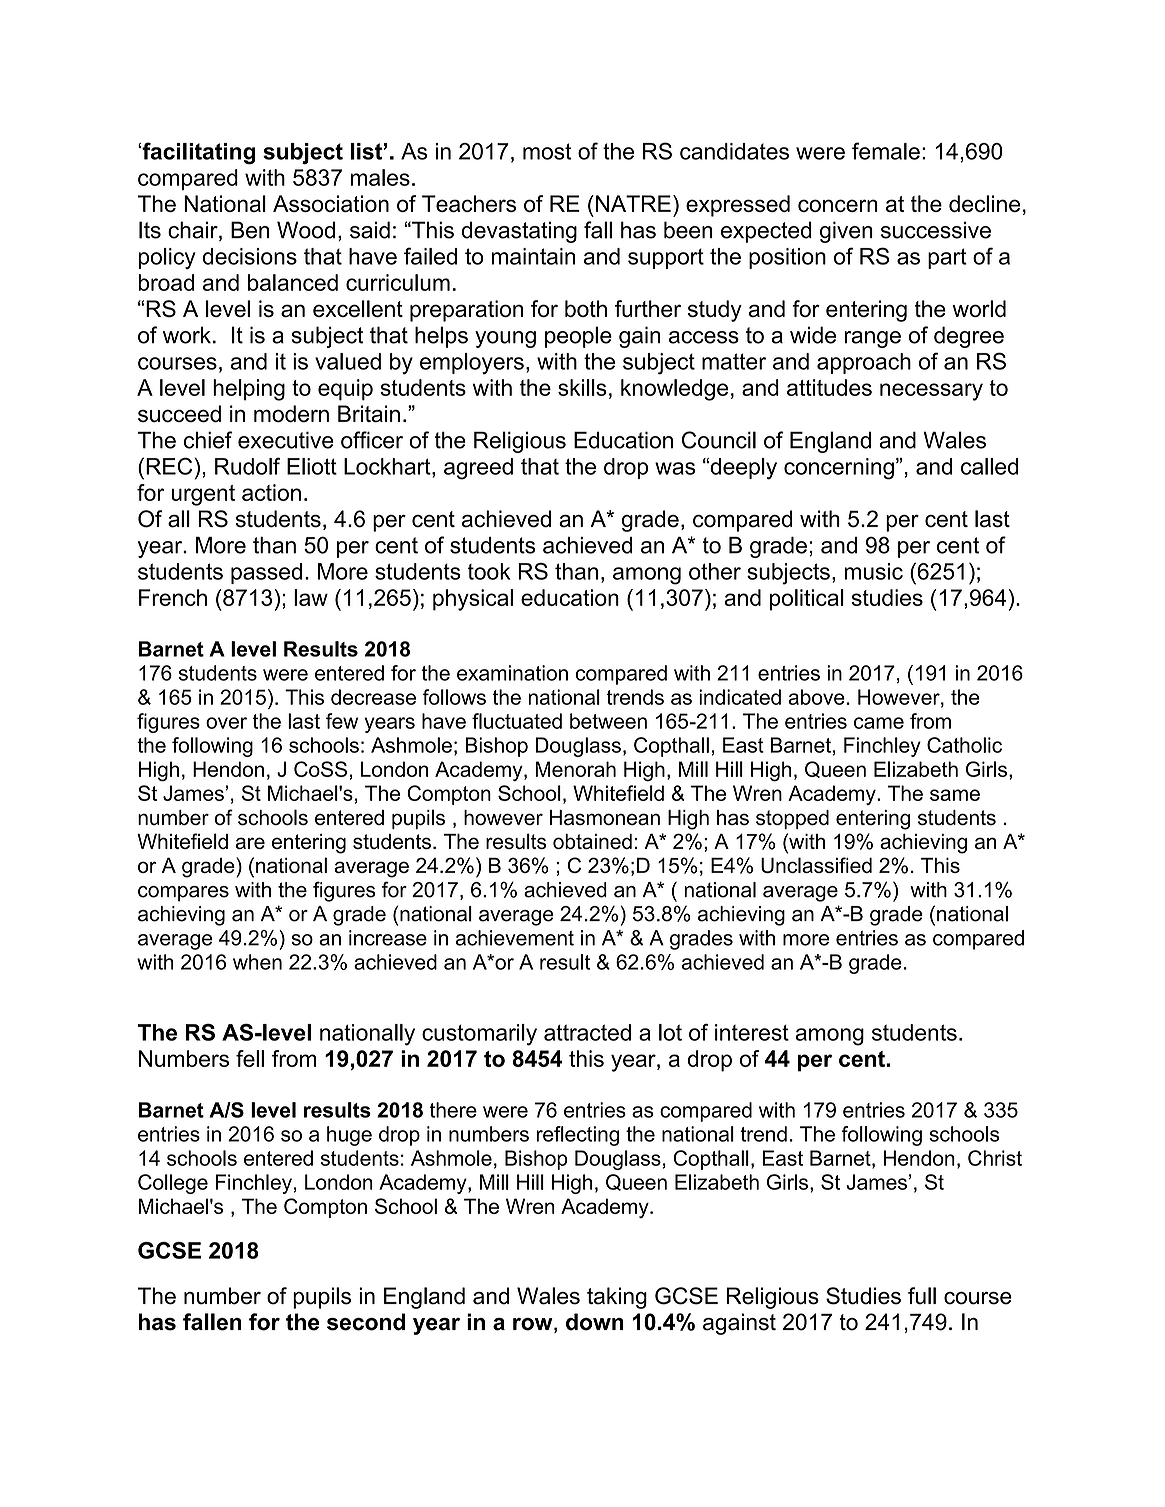 The height and width of the screenshot is (1507, 1165). What do you see at coordinates (886, 151) in the screenshot?
I see `female` at bounding box center [886, 151].
